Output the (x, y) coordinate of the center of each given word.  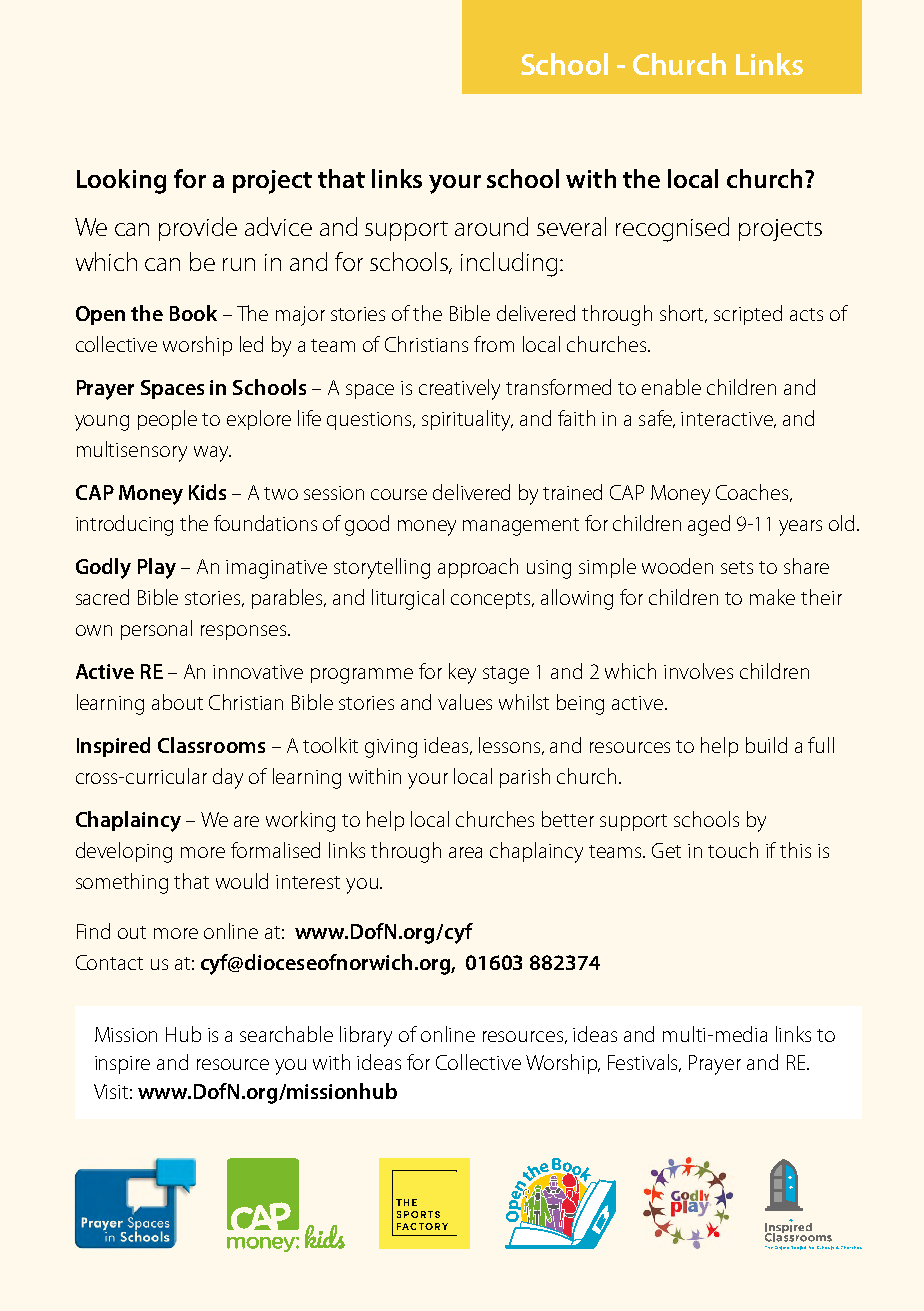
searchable (286, 1034)
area (465, 852)
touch (733, 850)
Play (157, 568)
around (491, 226)
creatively (459, 389)
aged (709, 525)
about (177, 702)
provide (198, 229)
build (766, 745)
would (242, 881)
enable (671, 387)
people (167, 420)
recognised (672, 229)
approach (478, 568)
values (465, 702)
